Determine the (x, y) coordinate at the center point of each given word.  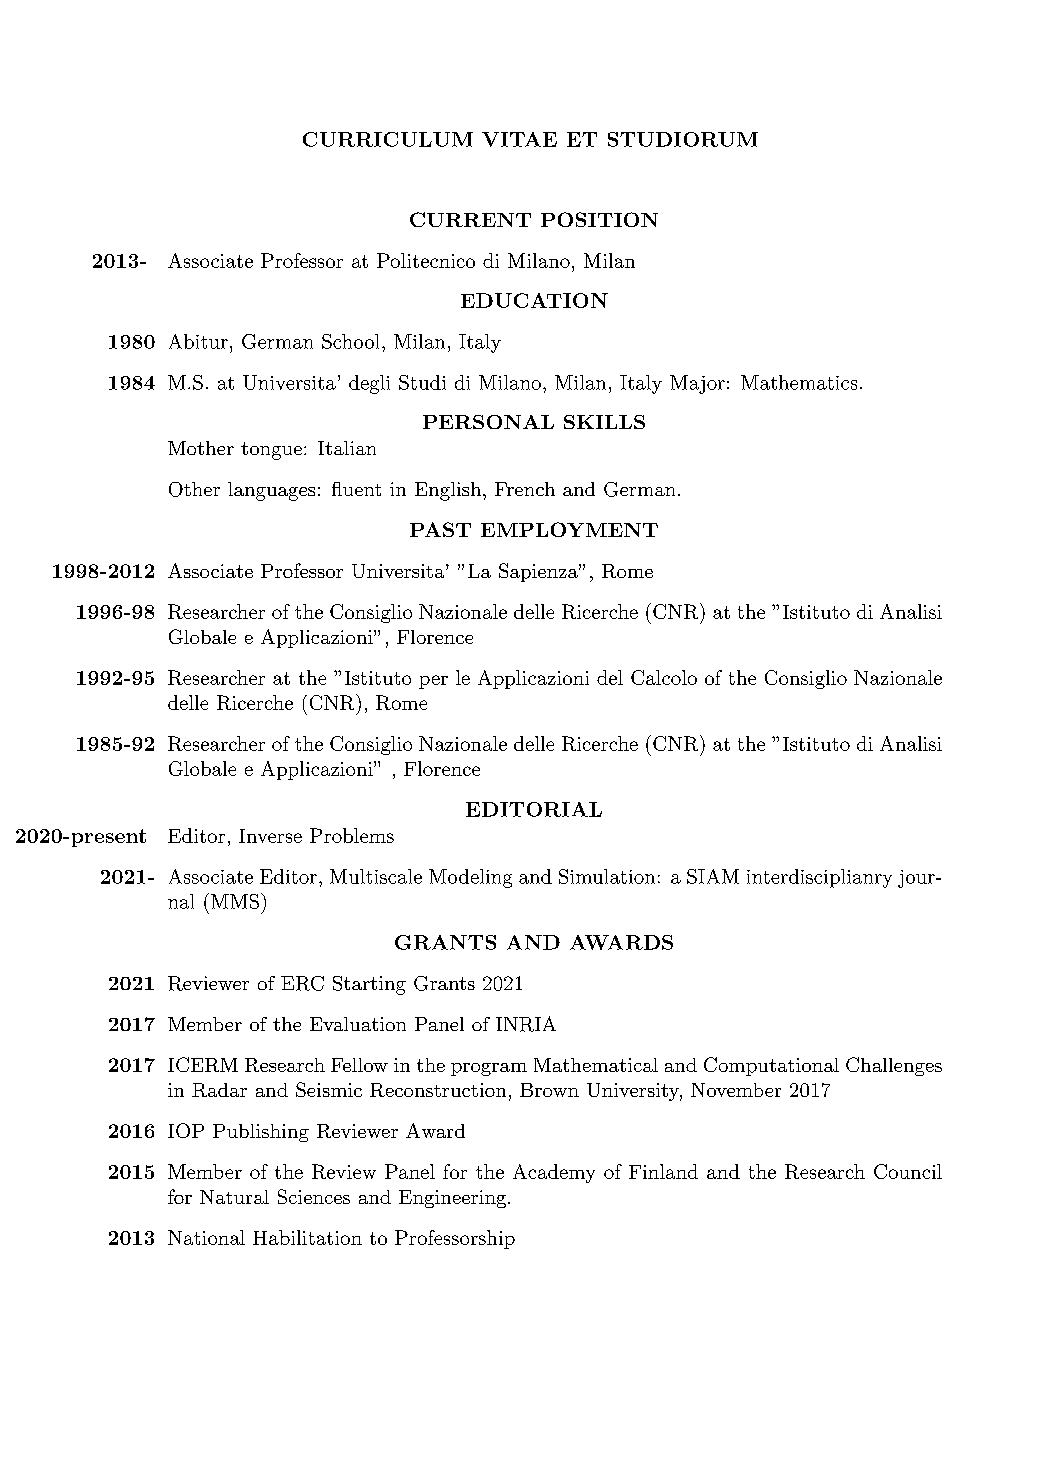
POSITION (599, 219)
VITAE (519, 139)
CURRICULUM (388, 139)
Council (908, 1171)
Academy (554, 1173)
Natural (234, 1197)
